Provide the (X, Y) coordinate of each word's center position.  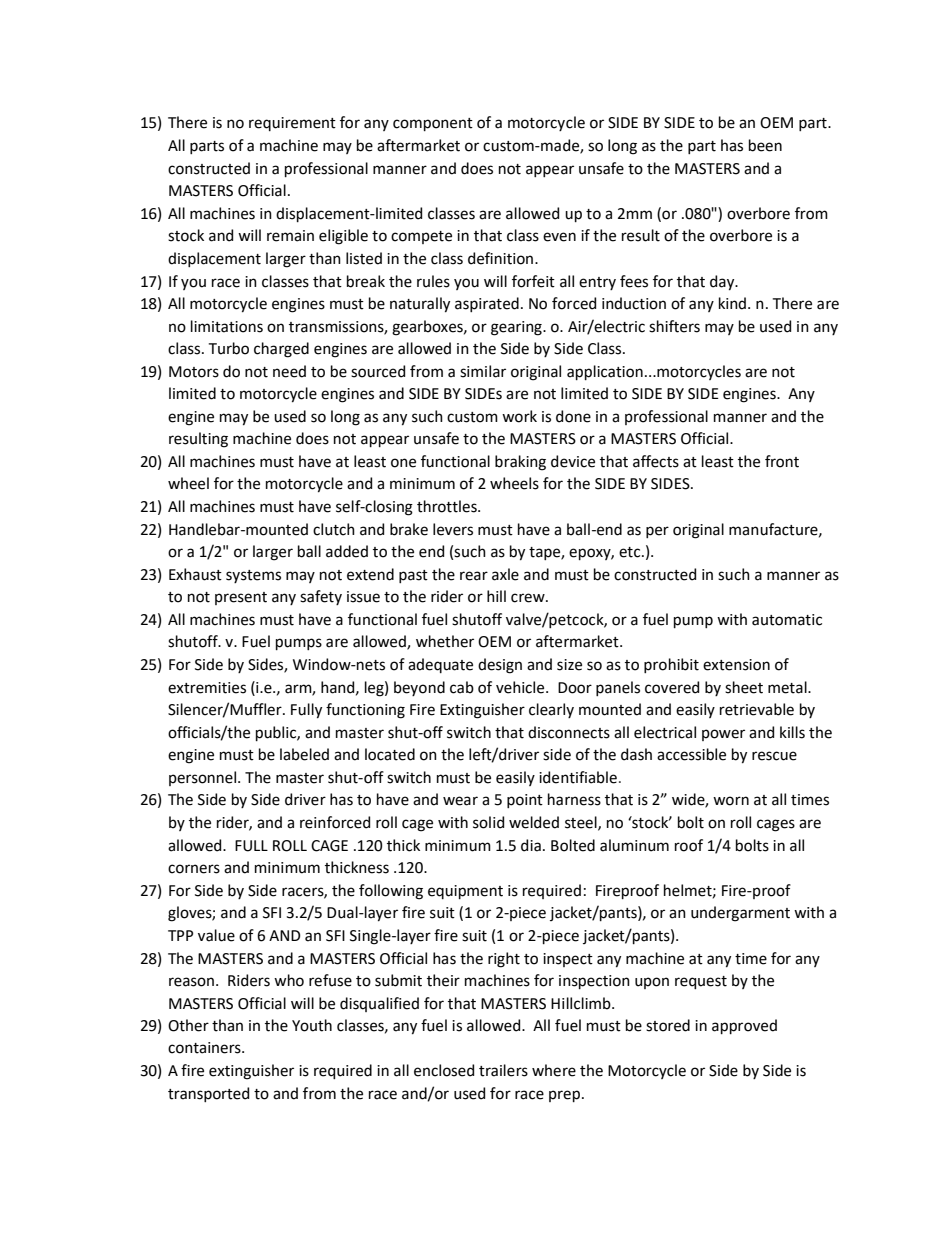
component (433, 124)
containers (205, 1048)
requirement (292, 124)
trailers (503, 1070)
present (241, 598)
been (765, 145)
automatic (787, 620)
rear (474, 576)
